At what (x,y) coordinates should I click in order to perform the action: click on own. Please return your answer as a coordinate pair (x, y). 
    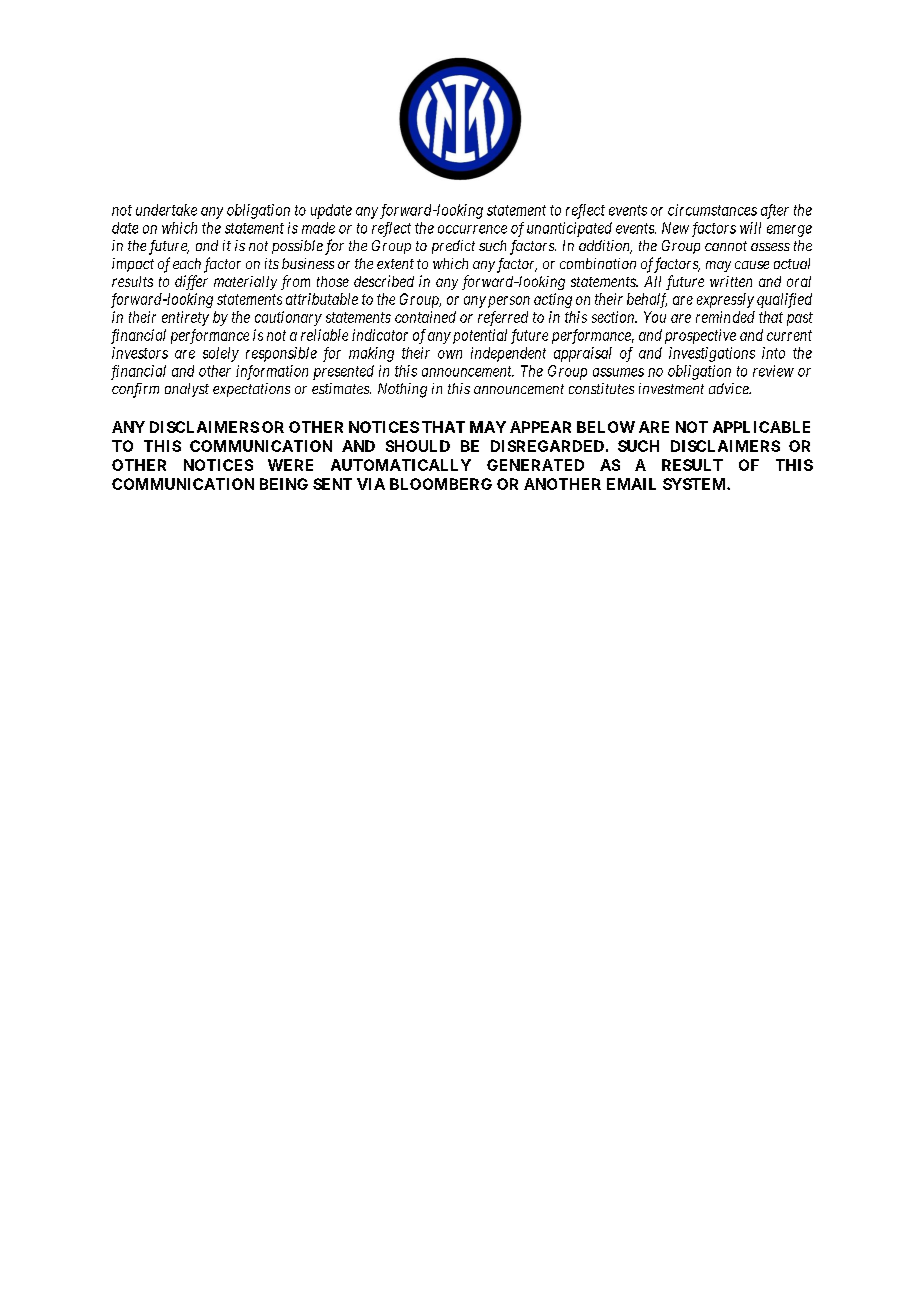
    Looking at the image, I should click on (450, 354).
